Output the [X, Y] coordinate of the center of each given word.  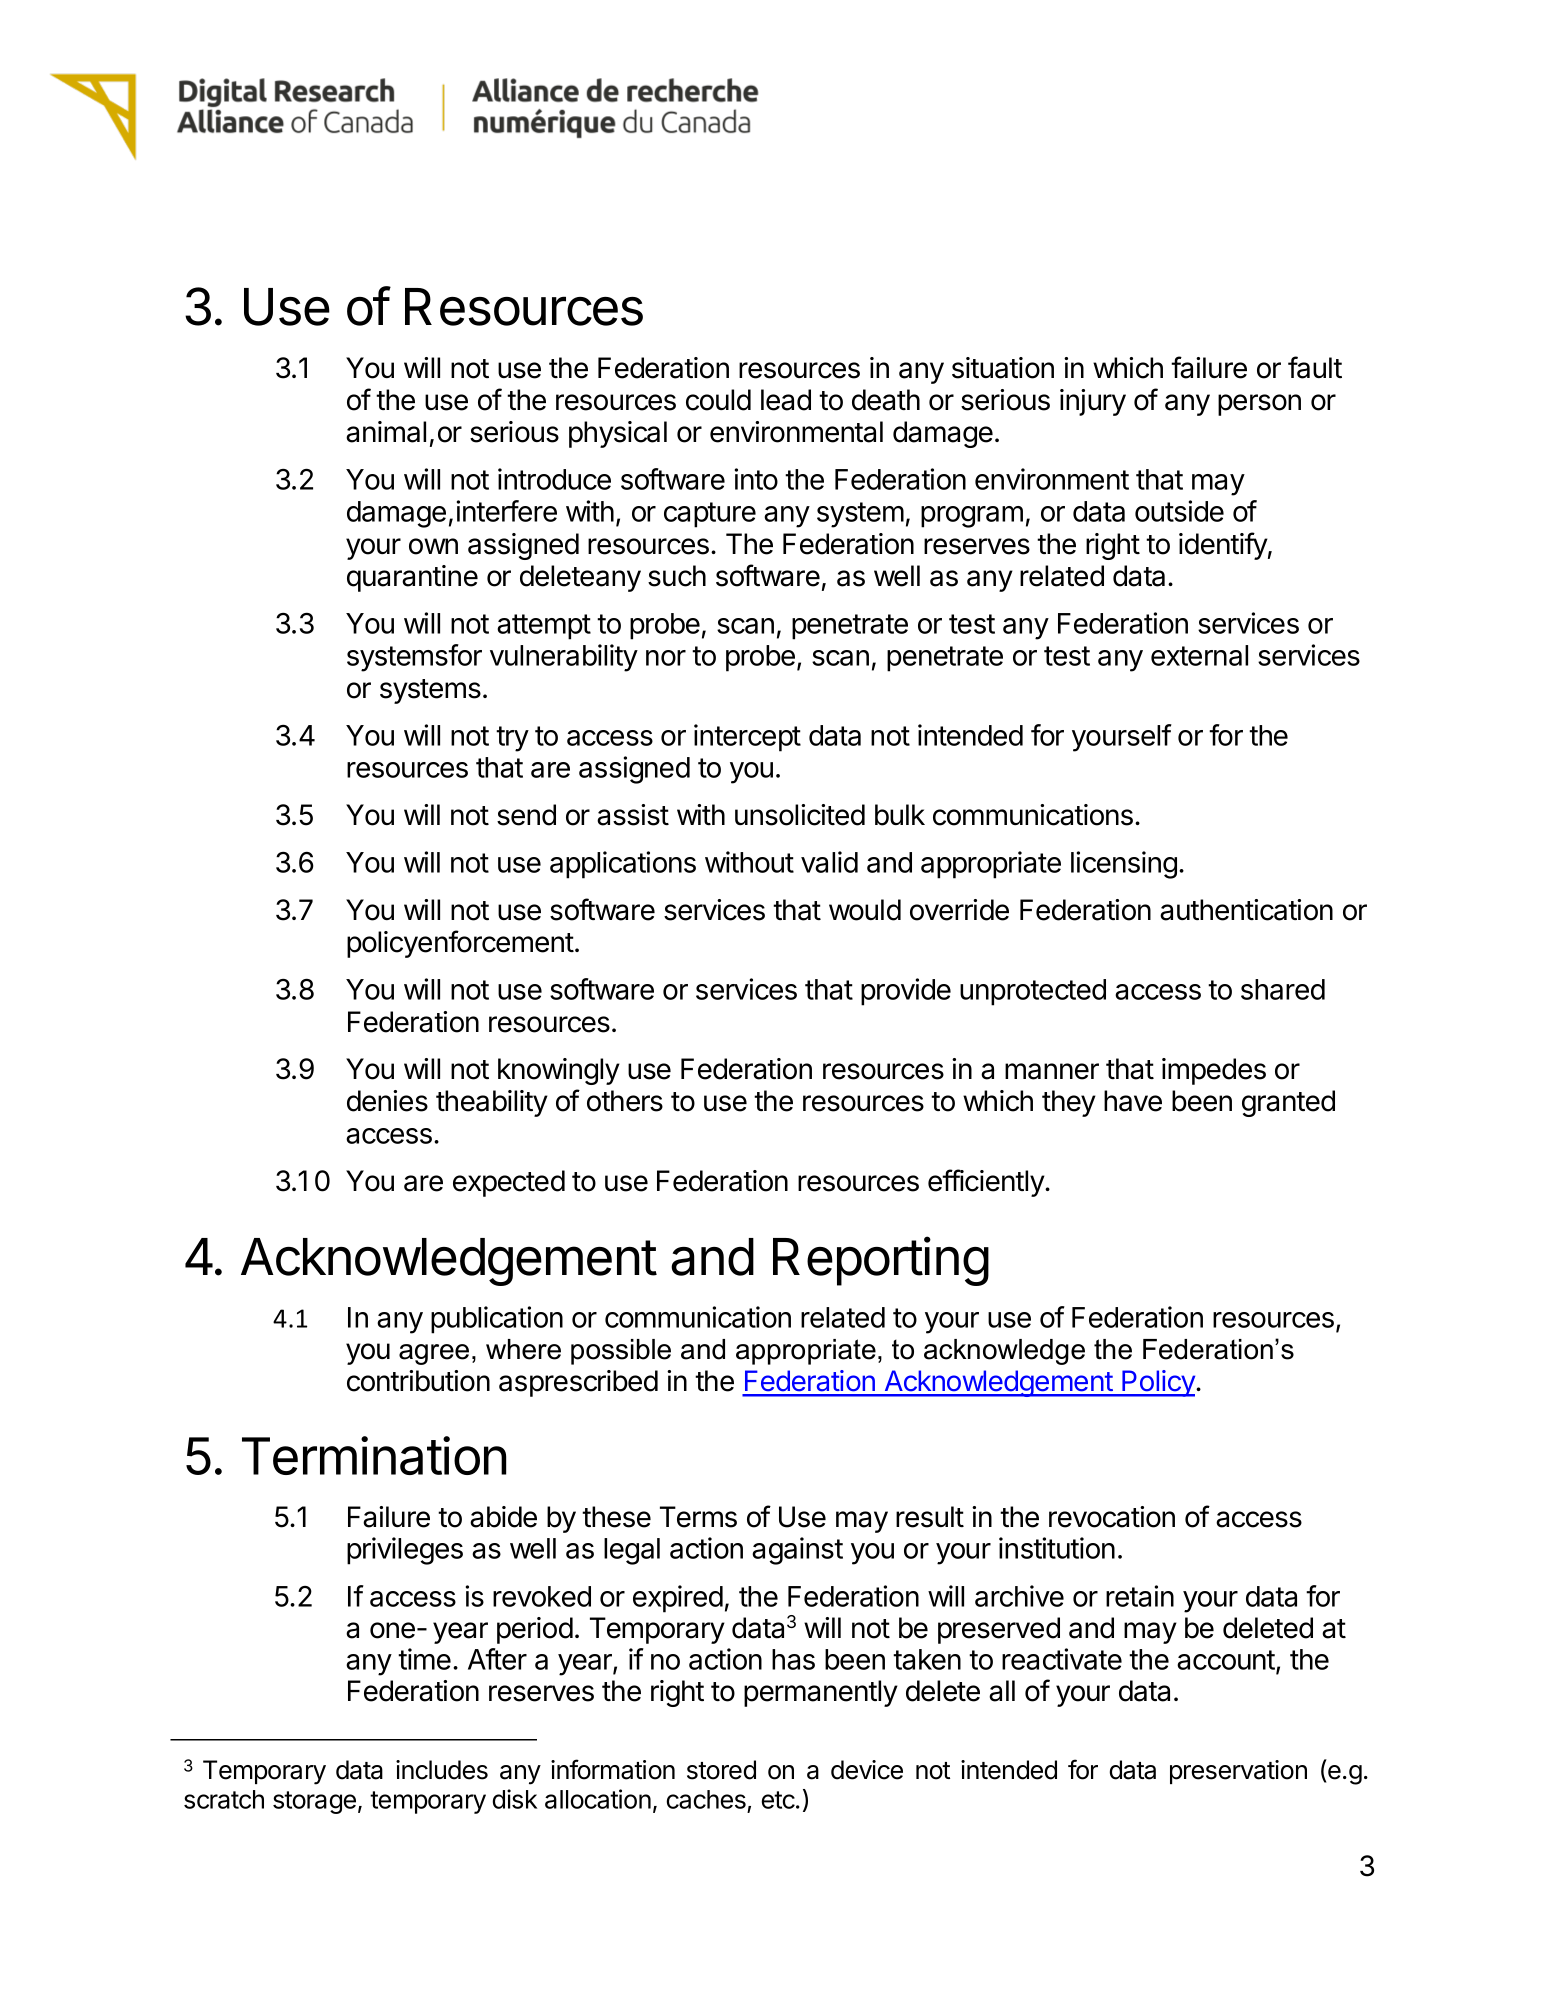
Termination [374, 1455]
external [1199, 655]
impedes [1214, 1071]
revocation [1112, 1517]
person [1259, 405]
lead [786, 400]
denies [387, 1101]
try [512, 739]
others [625, 1101]
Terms [698, 1517]
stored [721, 1770]
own [433, 546]
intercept [747, 738]
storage [314, 1802]
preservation [1238, 1772]
